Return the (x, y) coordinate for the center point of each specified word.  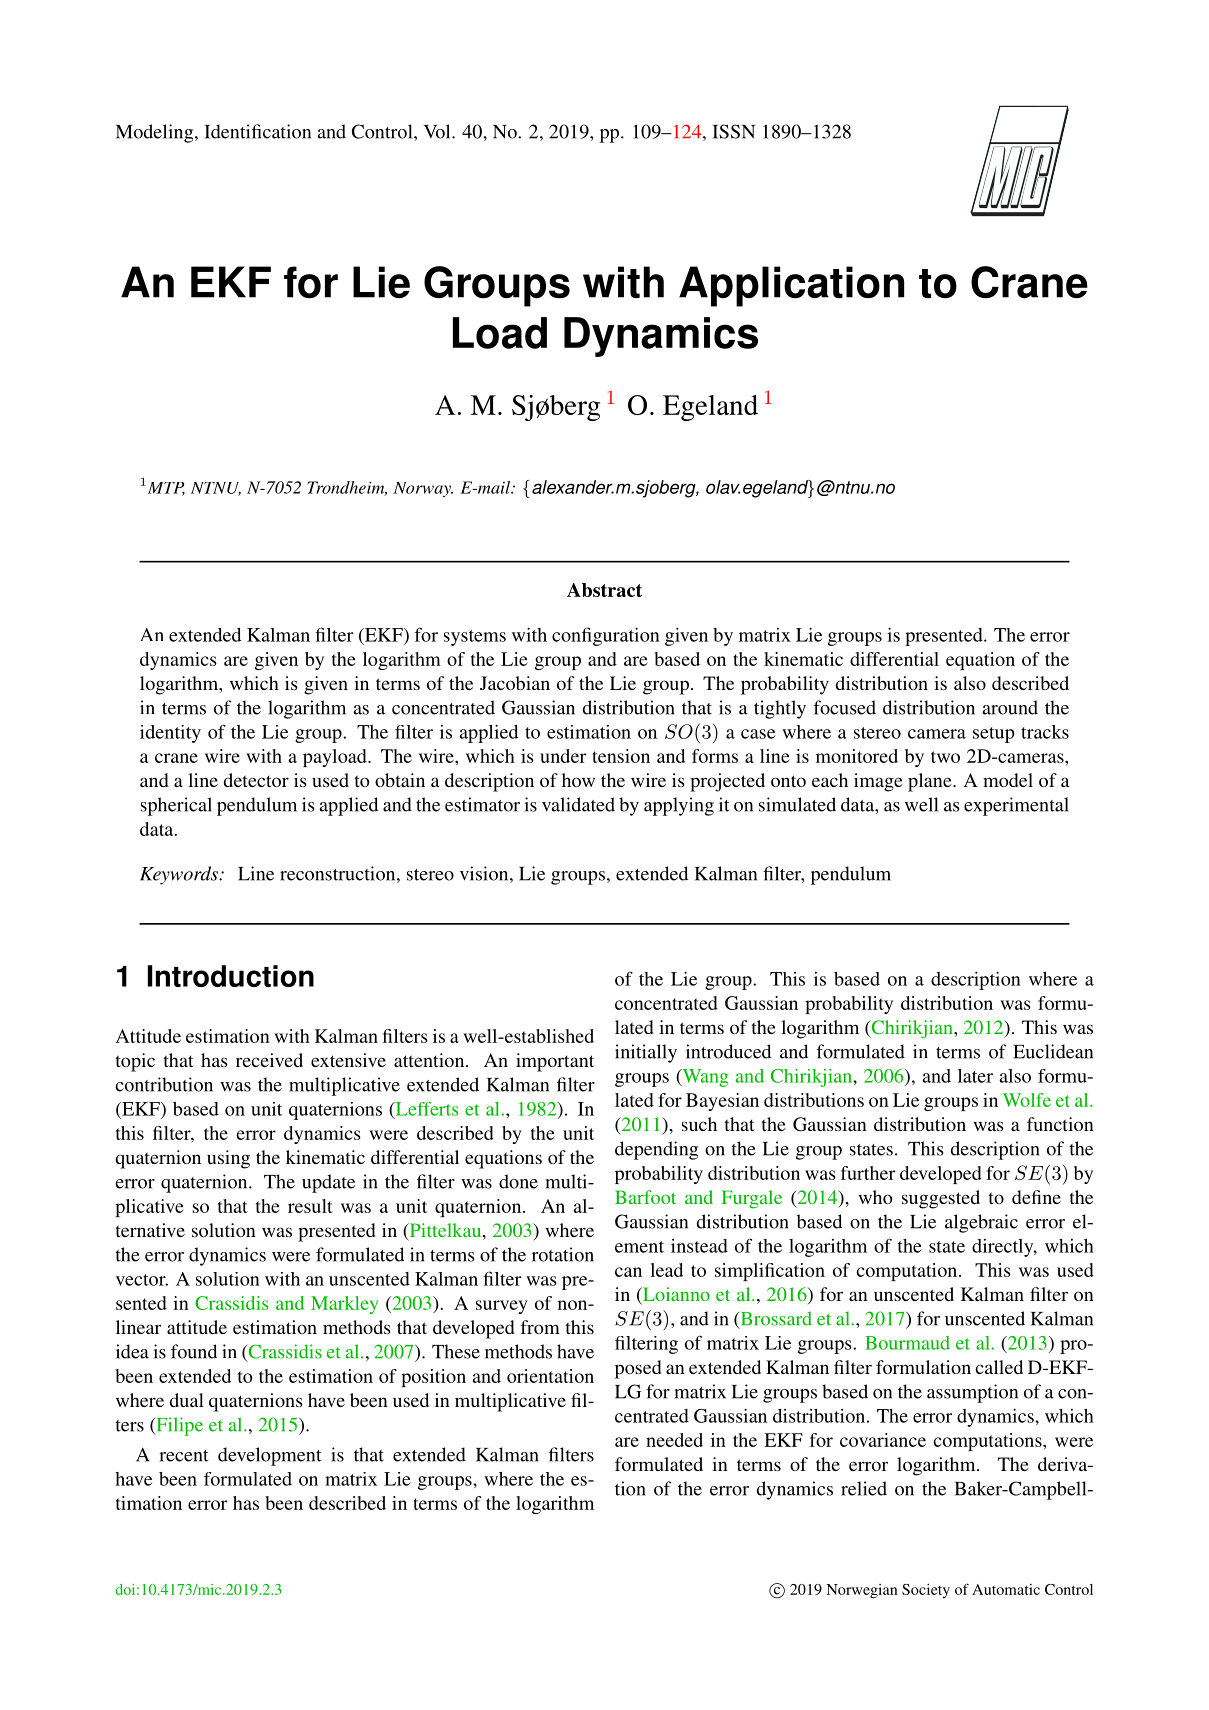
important (555, 1062)
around (1010, 707)
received (269, 1060)
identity (170, 734)
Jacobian (515, 683)
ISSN (734, 131)
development (269, 1456)
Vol (438, 131)
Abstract (604, 590)
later (975, 1076)
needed (674, 1440)
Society (926, 1591)
